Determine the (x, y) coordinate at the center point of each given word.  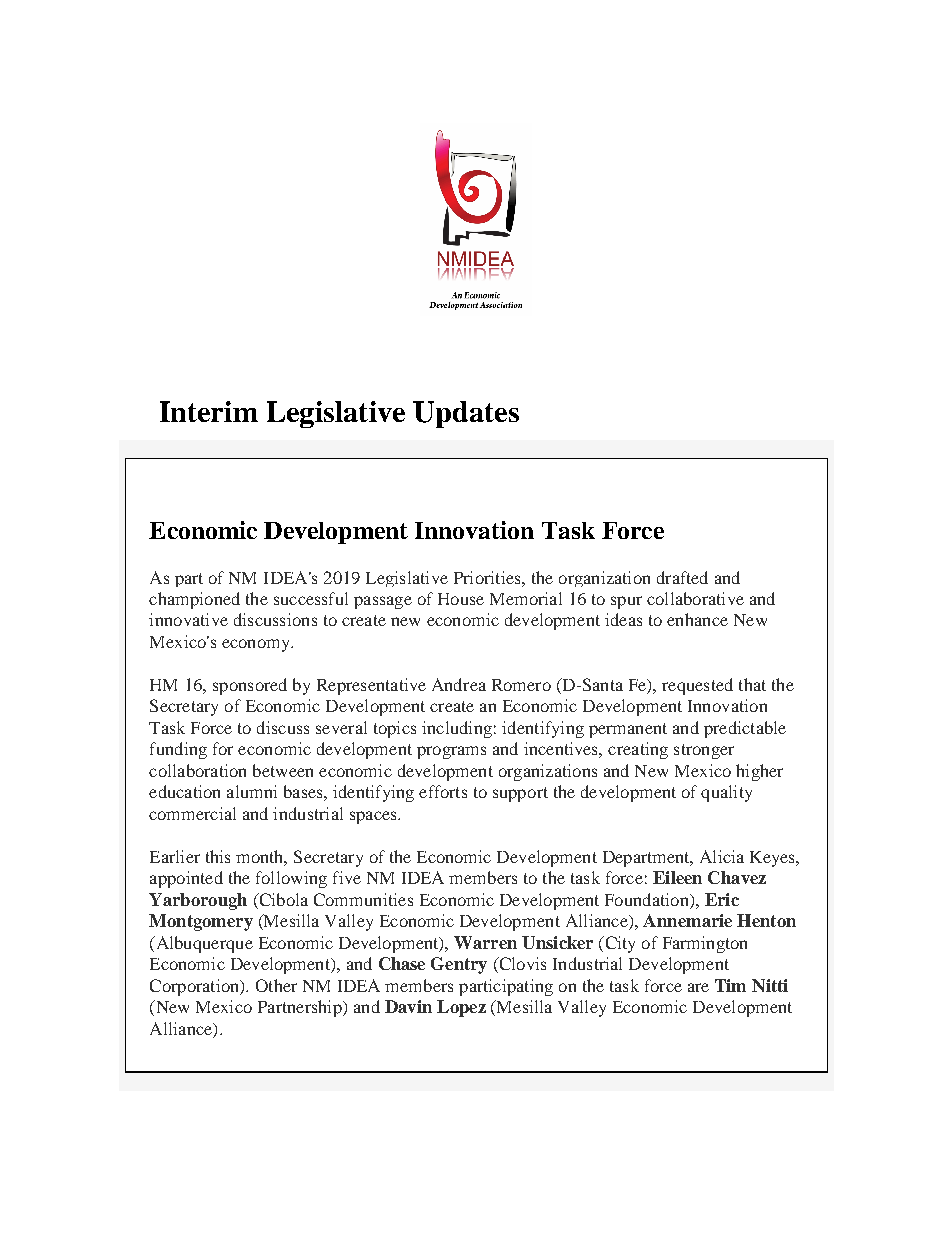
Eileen (677, 877)
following (291, 879)
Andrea (459, 684)
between (283, 770)
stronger (704, 751)
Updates (466, 414)
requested (697, 686)
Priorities (488, 577)
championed (194, 600)
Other (276, 985)
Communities (363, 899)
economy (257, 645)
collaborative (695, 598)
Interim (209, 411)
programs (451, 752)
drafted (682, 577)
